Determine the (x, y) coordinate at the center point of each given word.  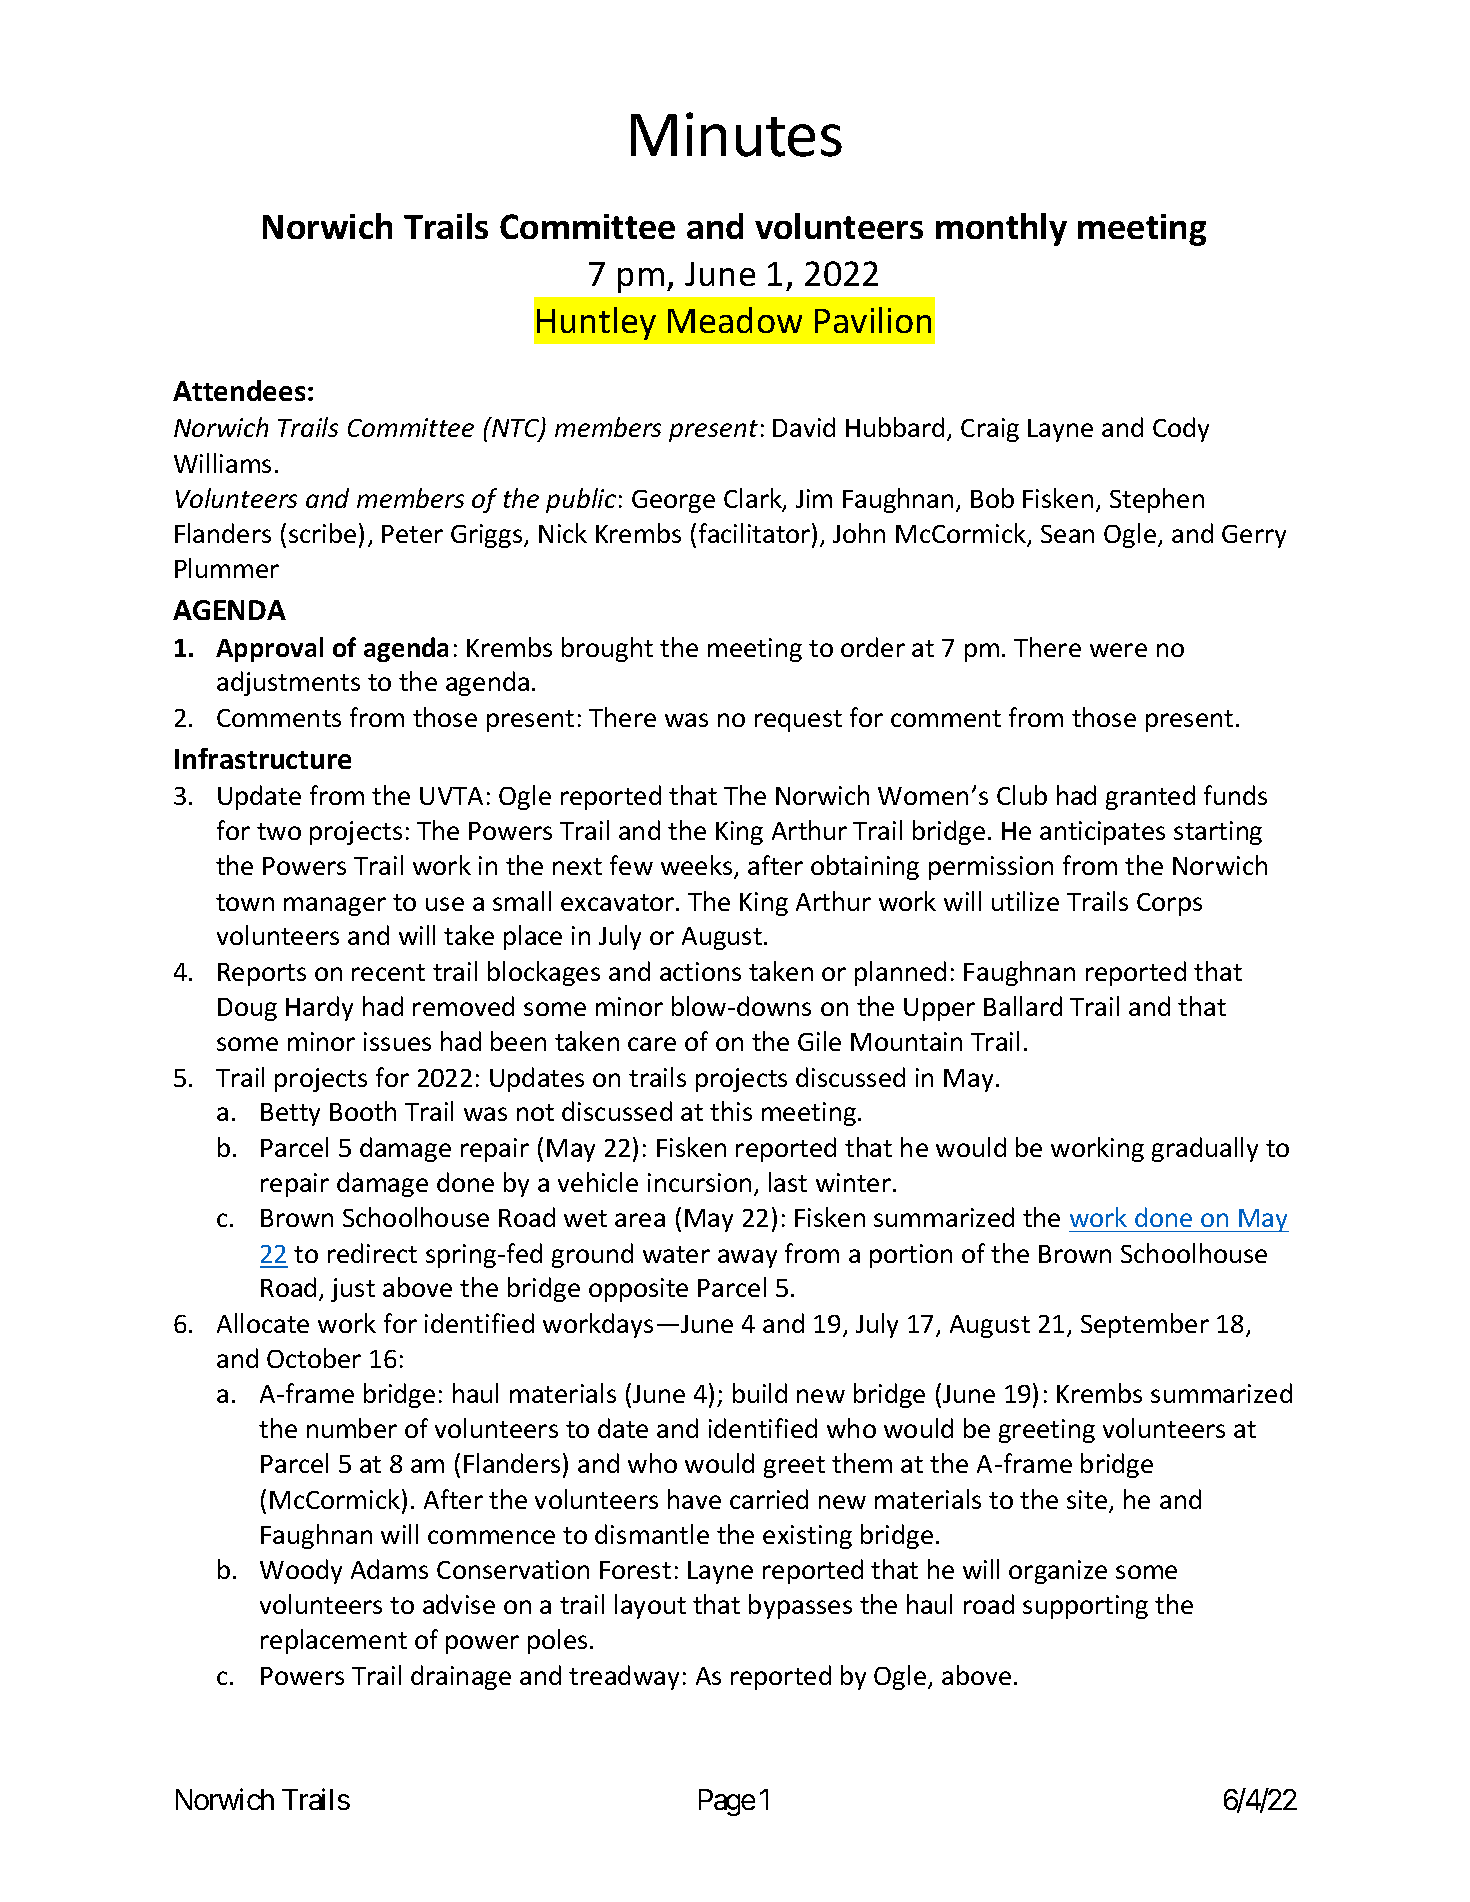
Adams (389, 1569)
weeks (698, 866)
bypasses (800, 1606)
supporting (1085, 1607)
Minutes (736, 134)
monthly (1001, 229)
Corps (1169, 904)
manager (335, 906)
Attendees (239, 390)
